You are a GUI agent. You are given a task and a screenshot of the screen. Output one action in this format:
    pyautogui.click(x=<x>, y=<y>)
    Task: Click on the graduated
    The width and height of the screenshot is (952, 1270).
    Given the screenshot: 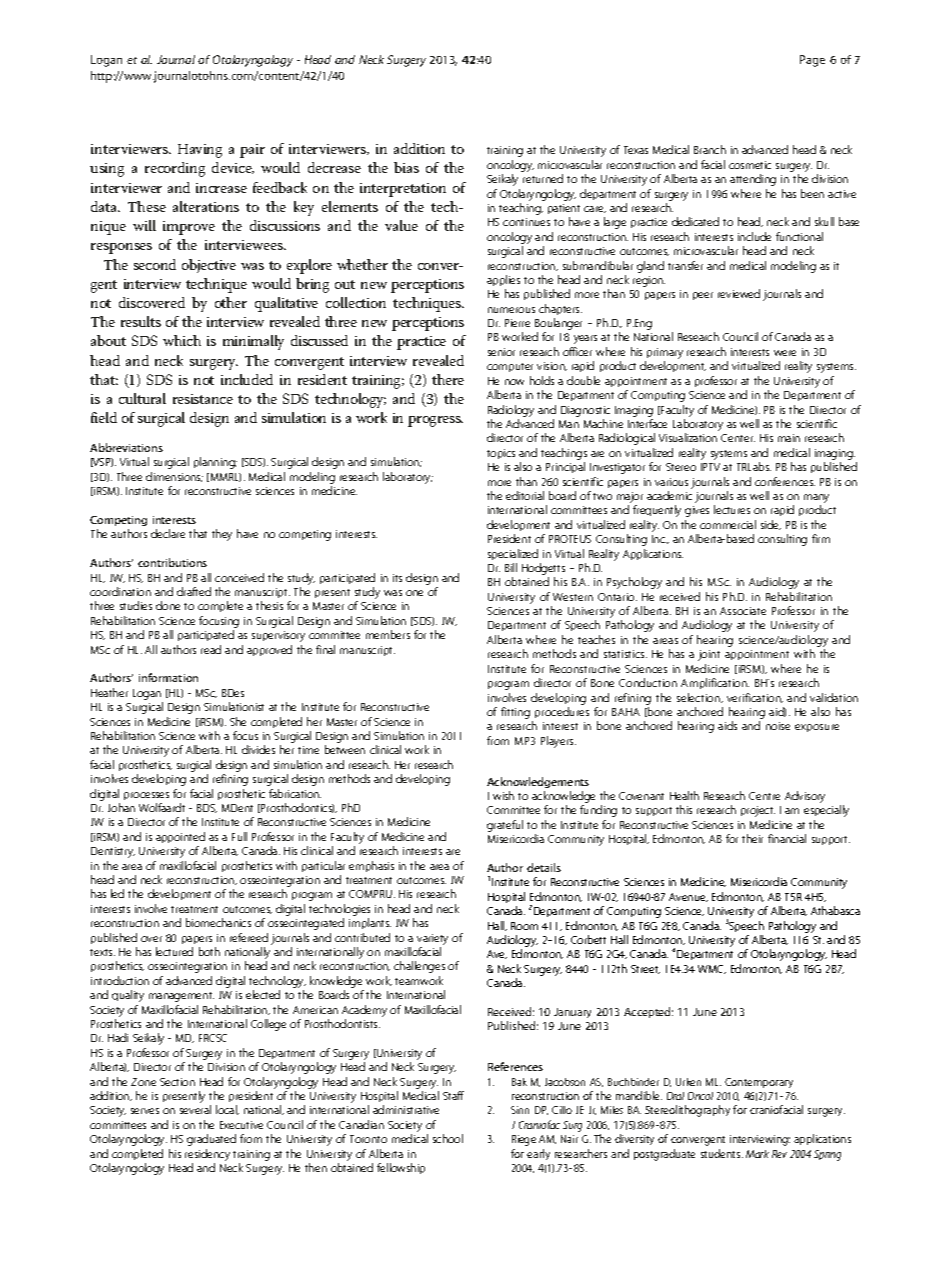 What is the action you would take?
    pyautogui.click(x=211, y=1140)
